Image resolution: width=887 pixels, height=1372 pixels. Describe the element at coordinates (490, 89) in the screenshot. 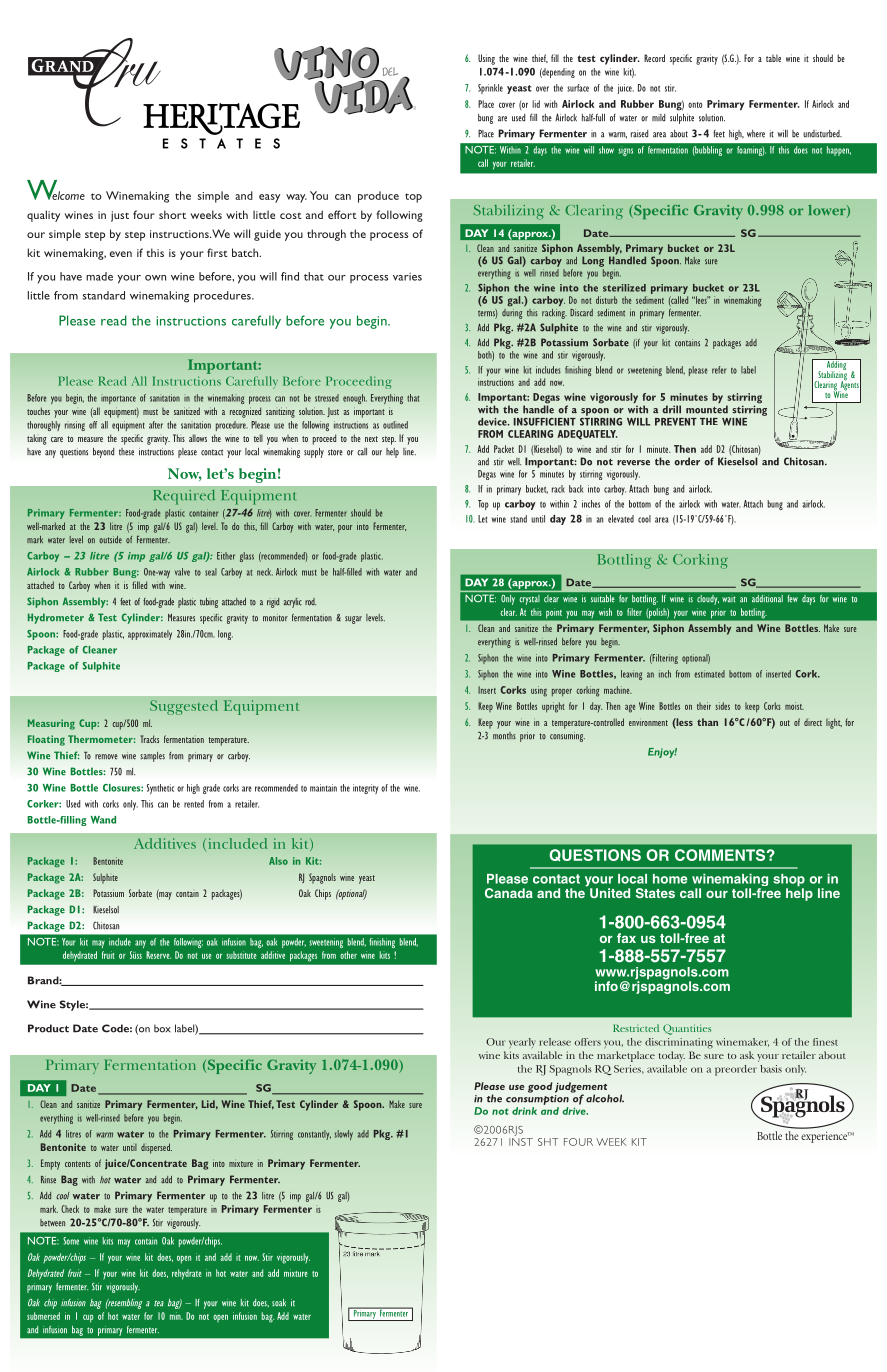

I see `Sprinkle` at that location.
